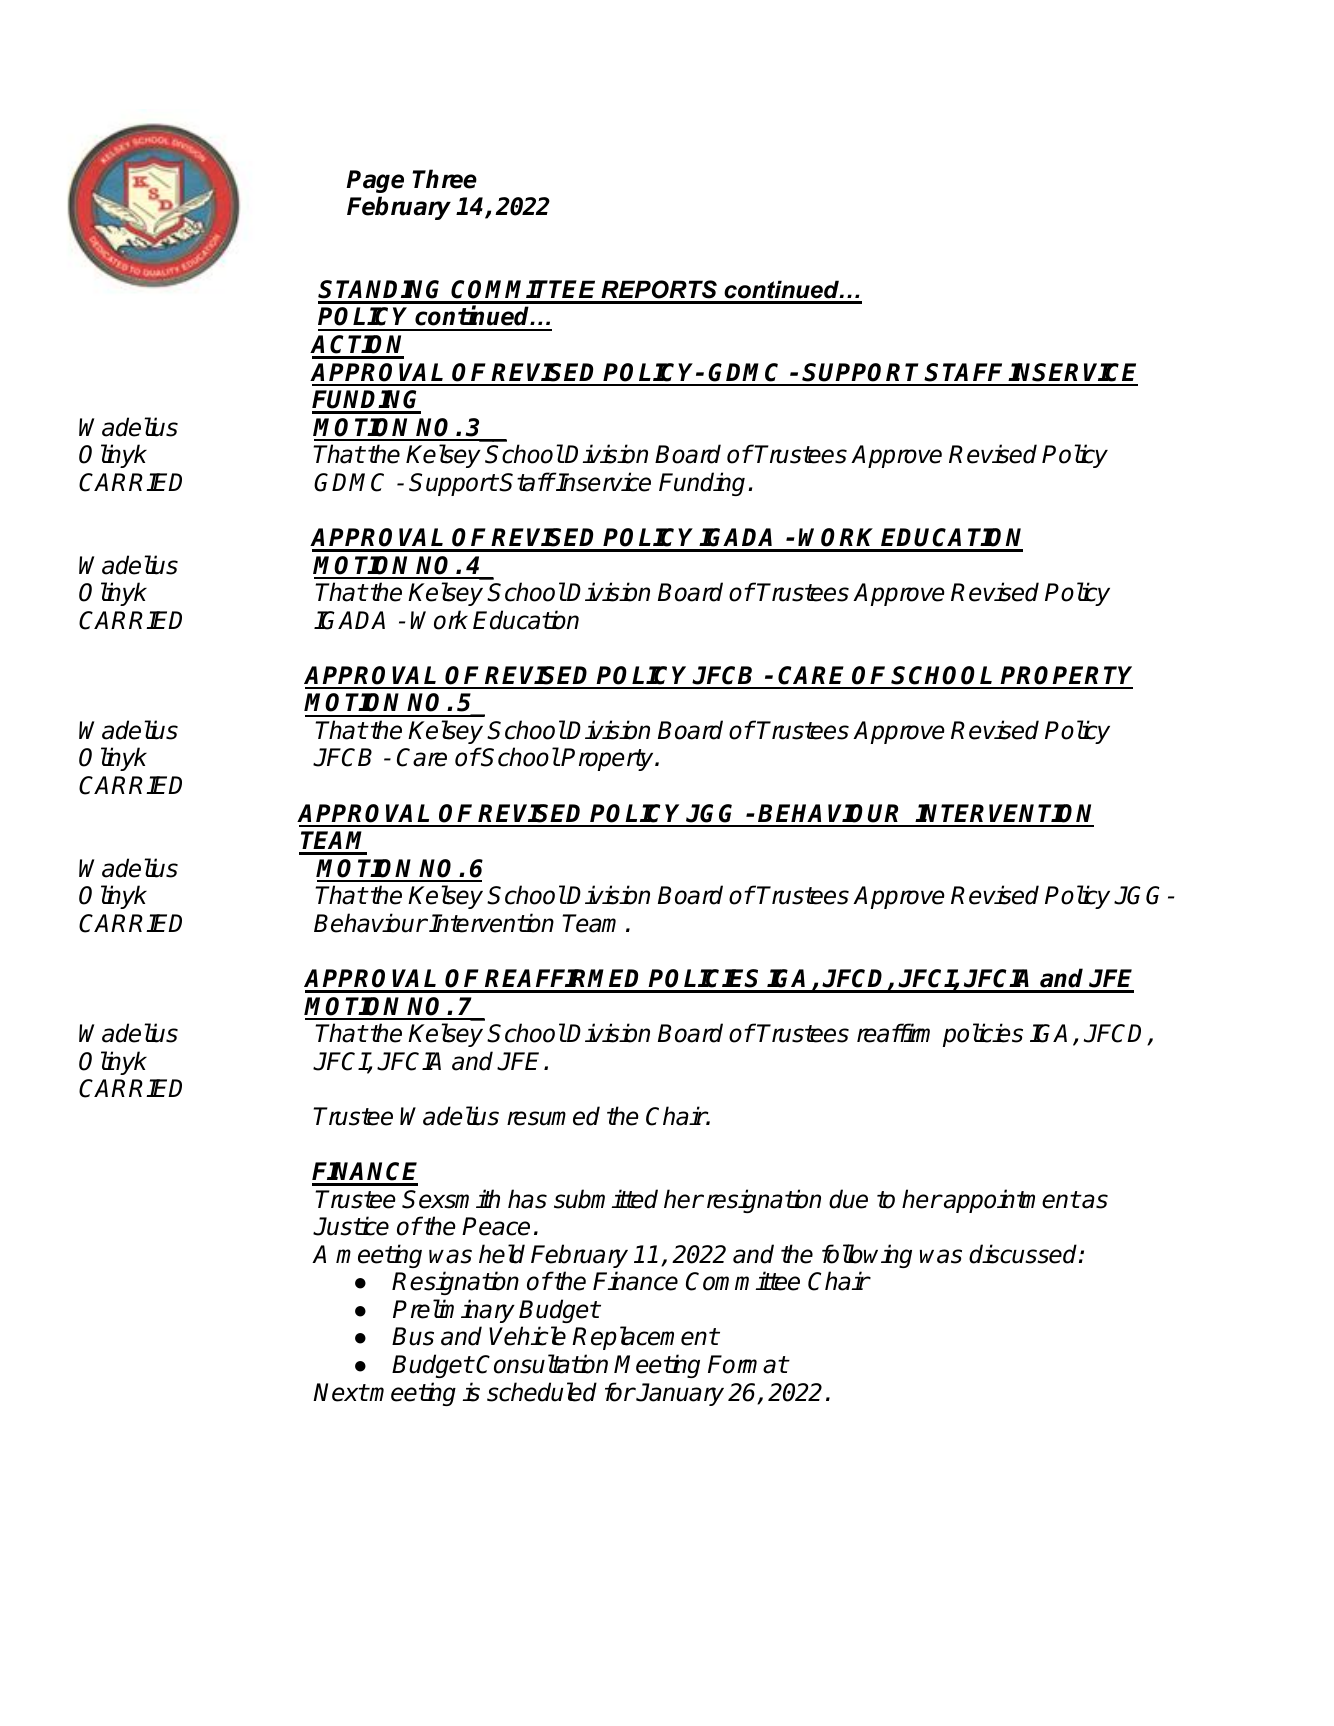 Image resolution: width=1334 pixels, height=1726 pixels. What do you see at coordinates (848, 1199) in the screenshot?
I see `due` at bounding box center [848, 1199].
